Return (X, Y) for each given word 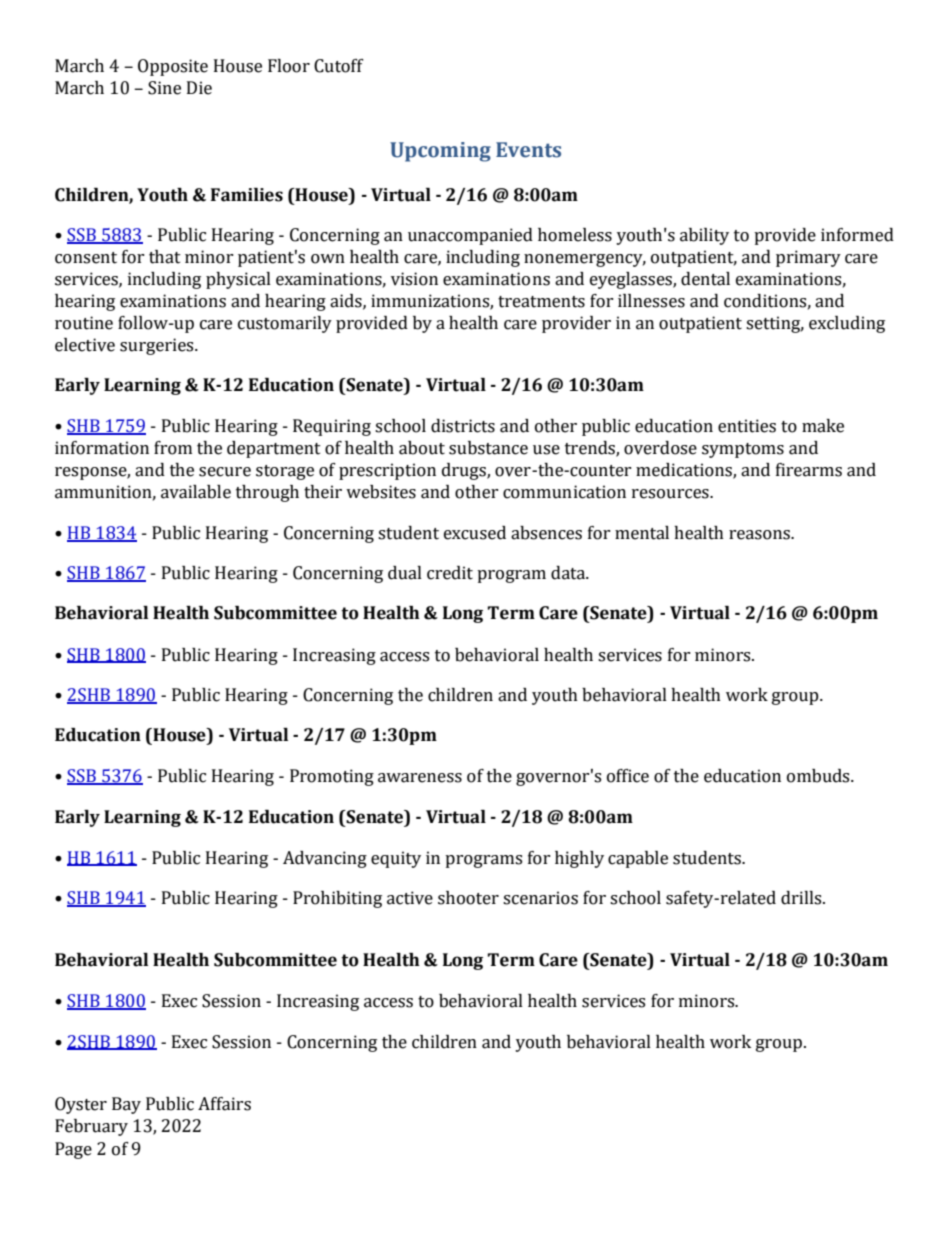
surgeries (158, 346)
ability (704, 236)
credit (450, 573)
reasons (760, 535)
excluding (847, 324)
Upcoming (440, 152)
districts (463, 426)
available (196, 492)
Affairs (224, 1104)
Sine (164, 88)
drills (802, 898)
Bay (126, 1105)
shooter (468, 898)
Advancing (325, 859)
